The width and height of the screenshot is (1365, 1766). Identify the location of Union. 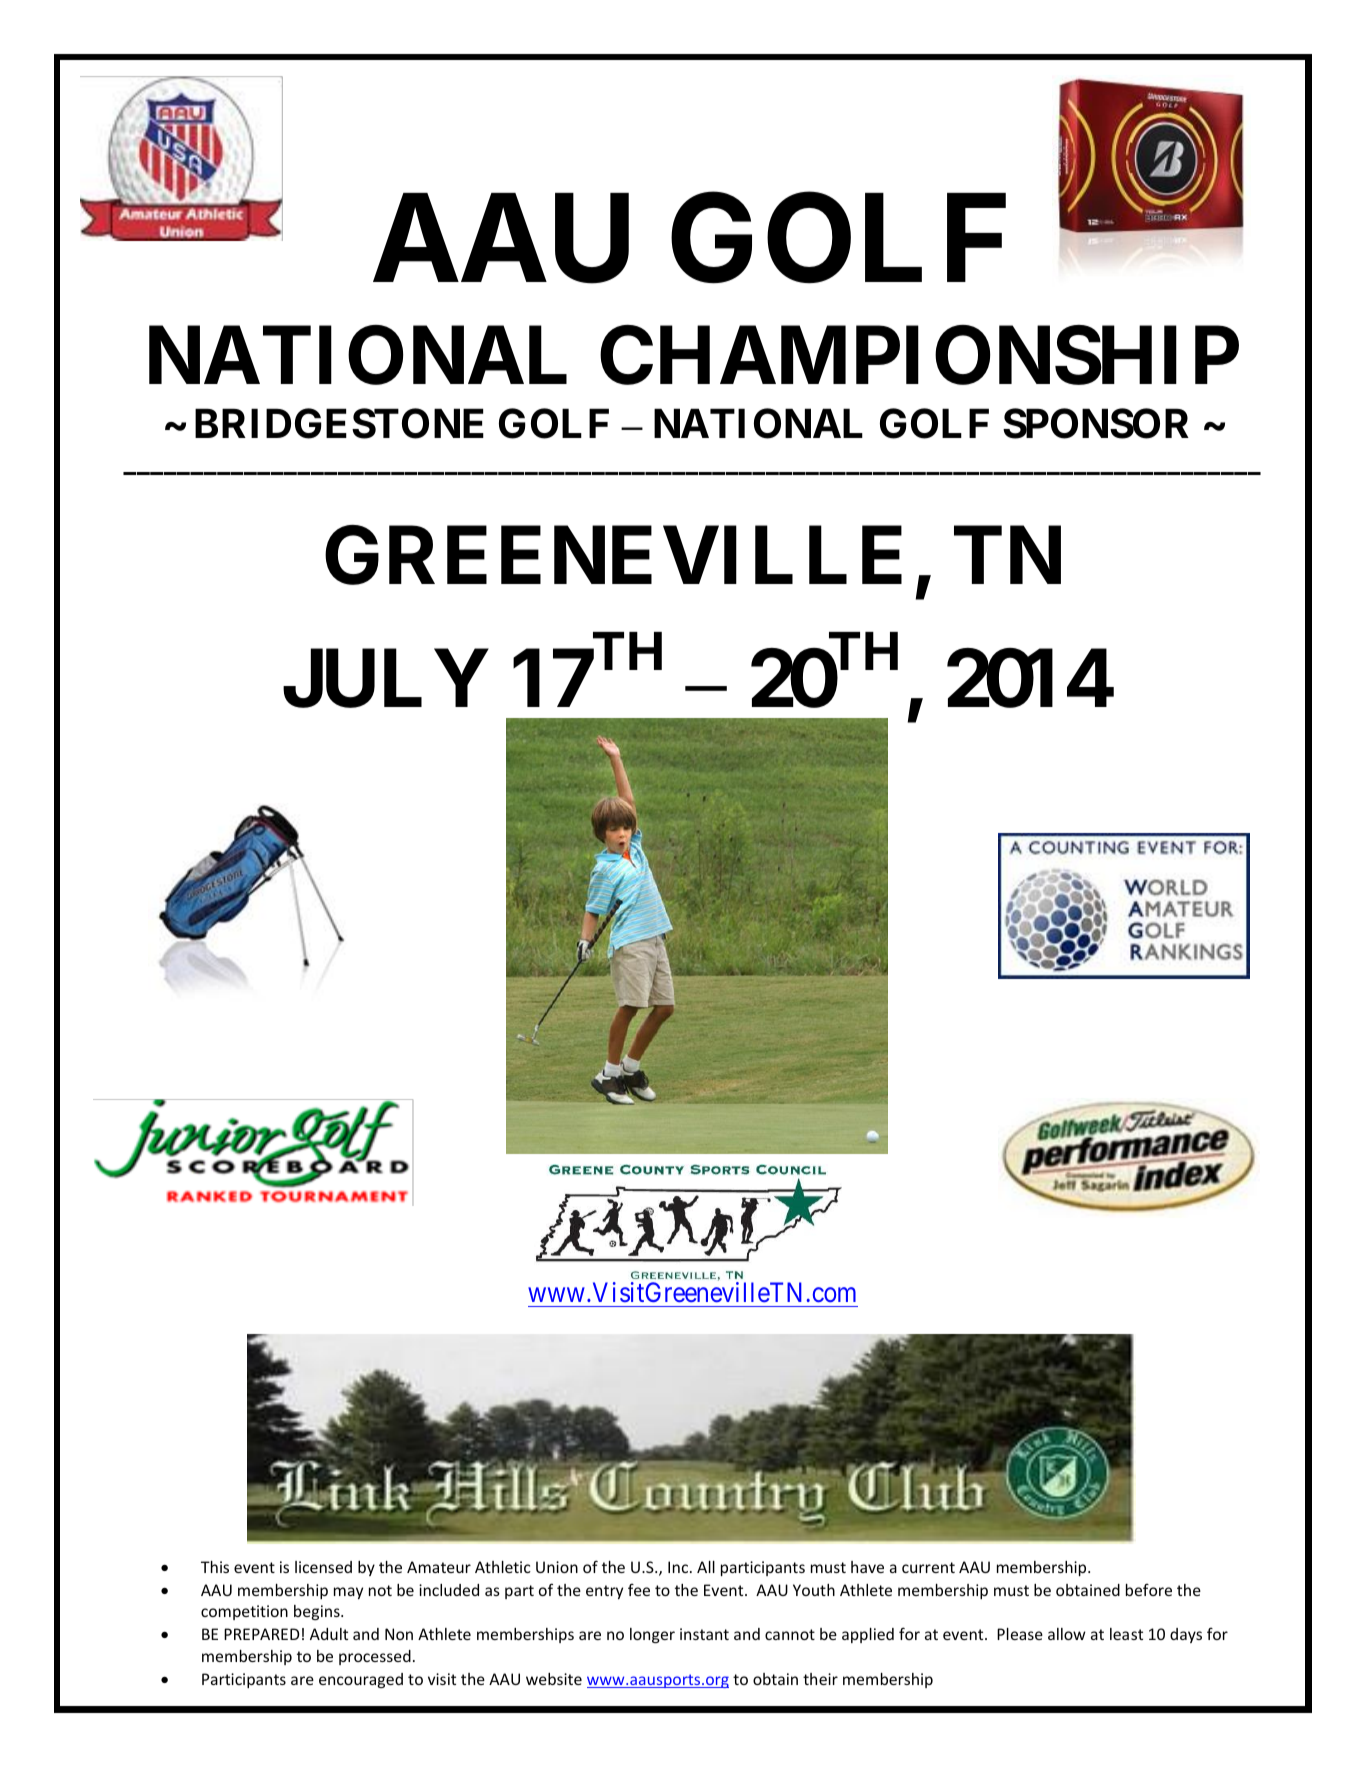
(557, 1567).
